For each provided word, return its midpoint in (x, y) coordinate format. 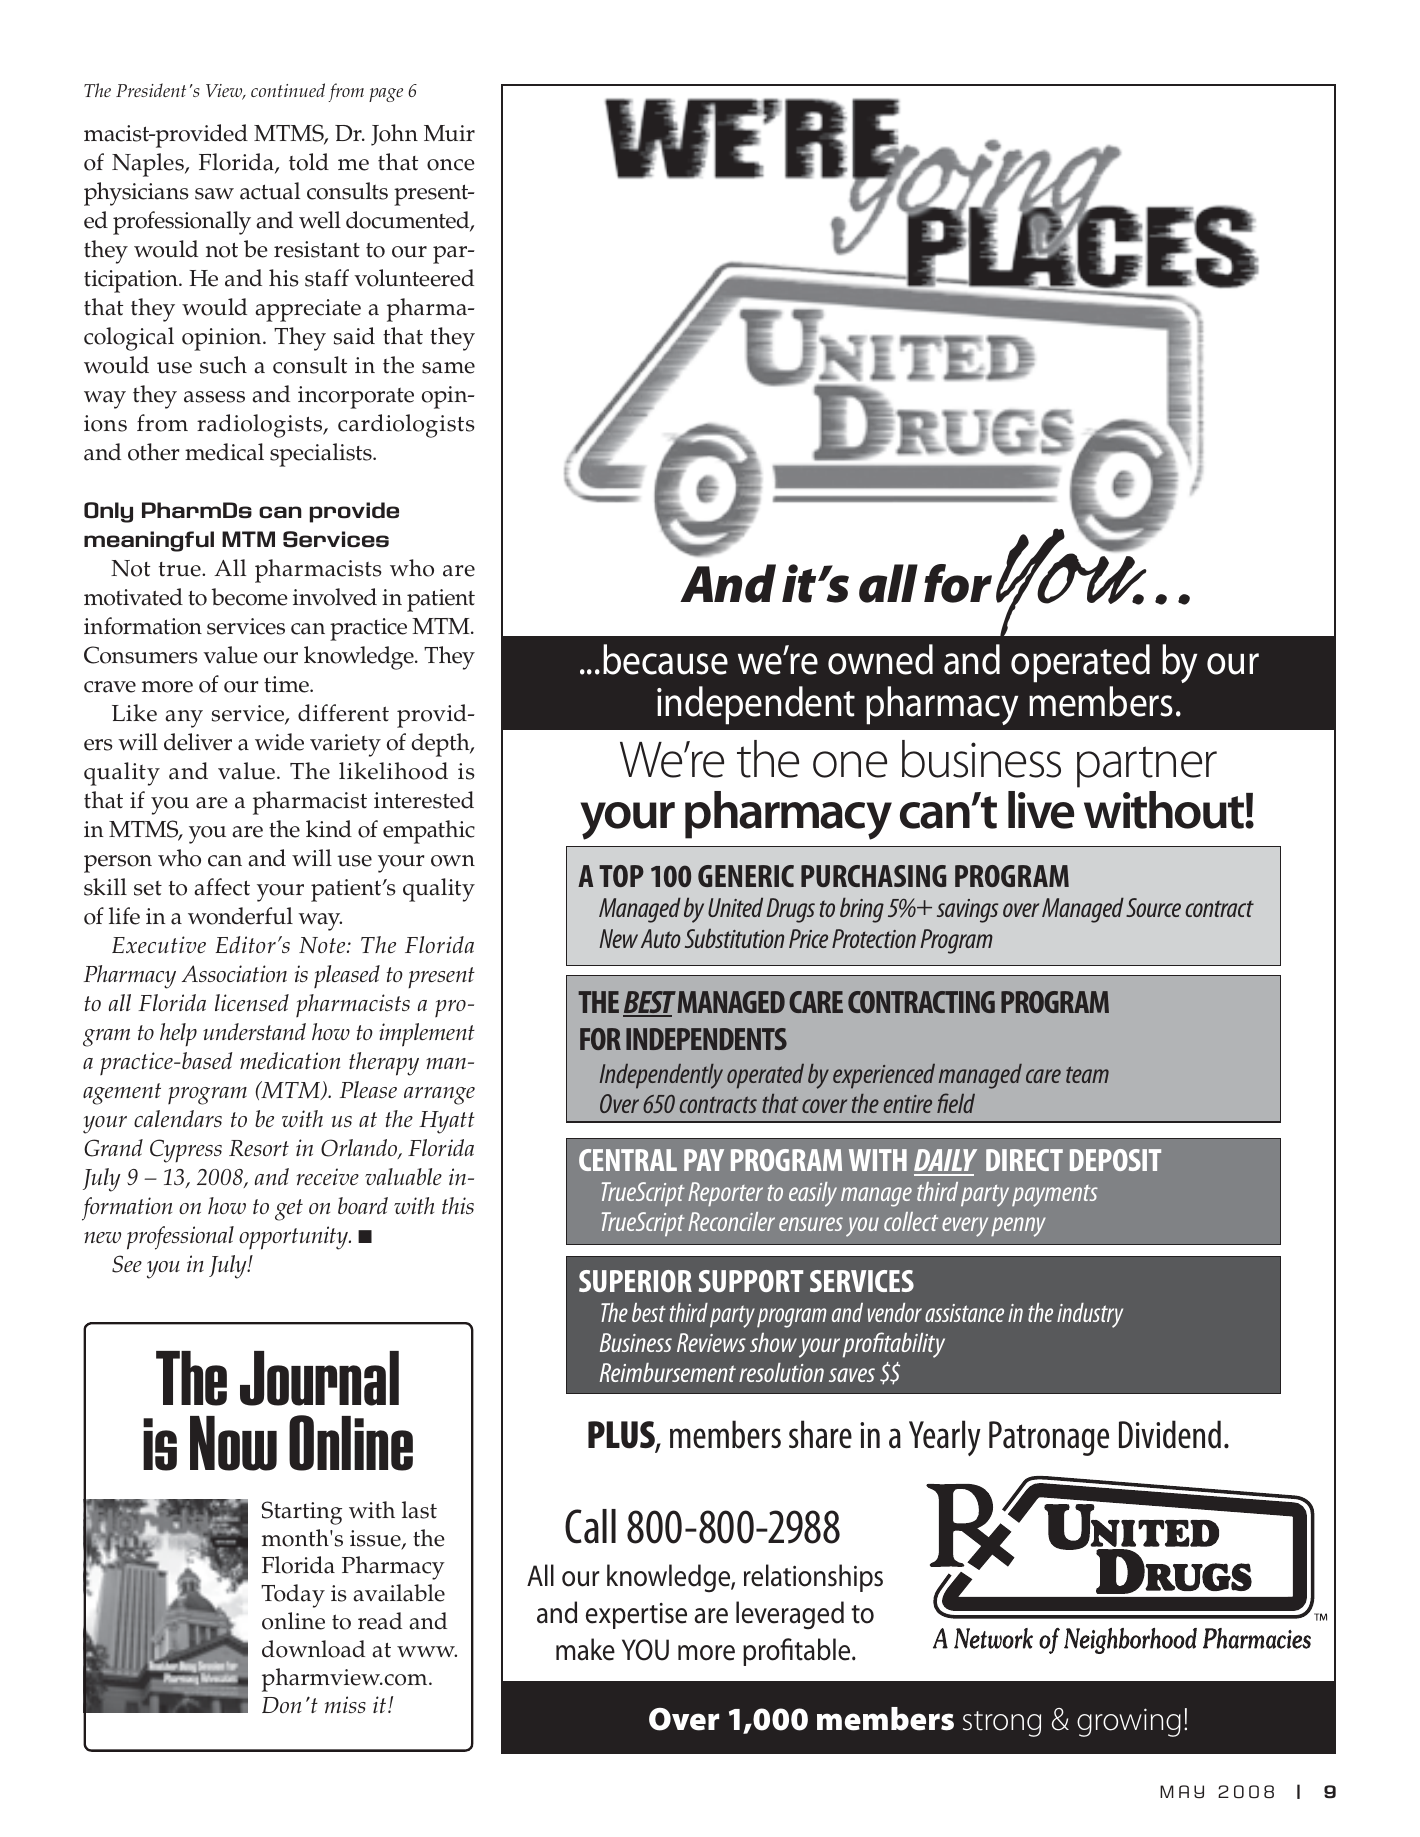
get (289, 1210)
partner (1147, 767)
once (451, 165)
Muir (449, 133)
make (585, 1649)
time (287, 684)
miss (345, 1704)
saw (214, 194)
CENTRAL (628, 1160)
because (665, 659)
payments (1055, 1196)
